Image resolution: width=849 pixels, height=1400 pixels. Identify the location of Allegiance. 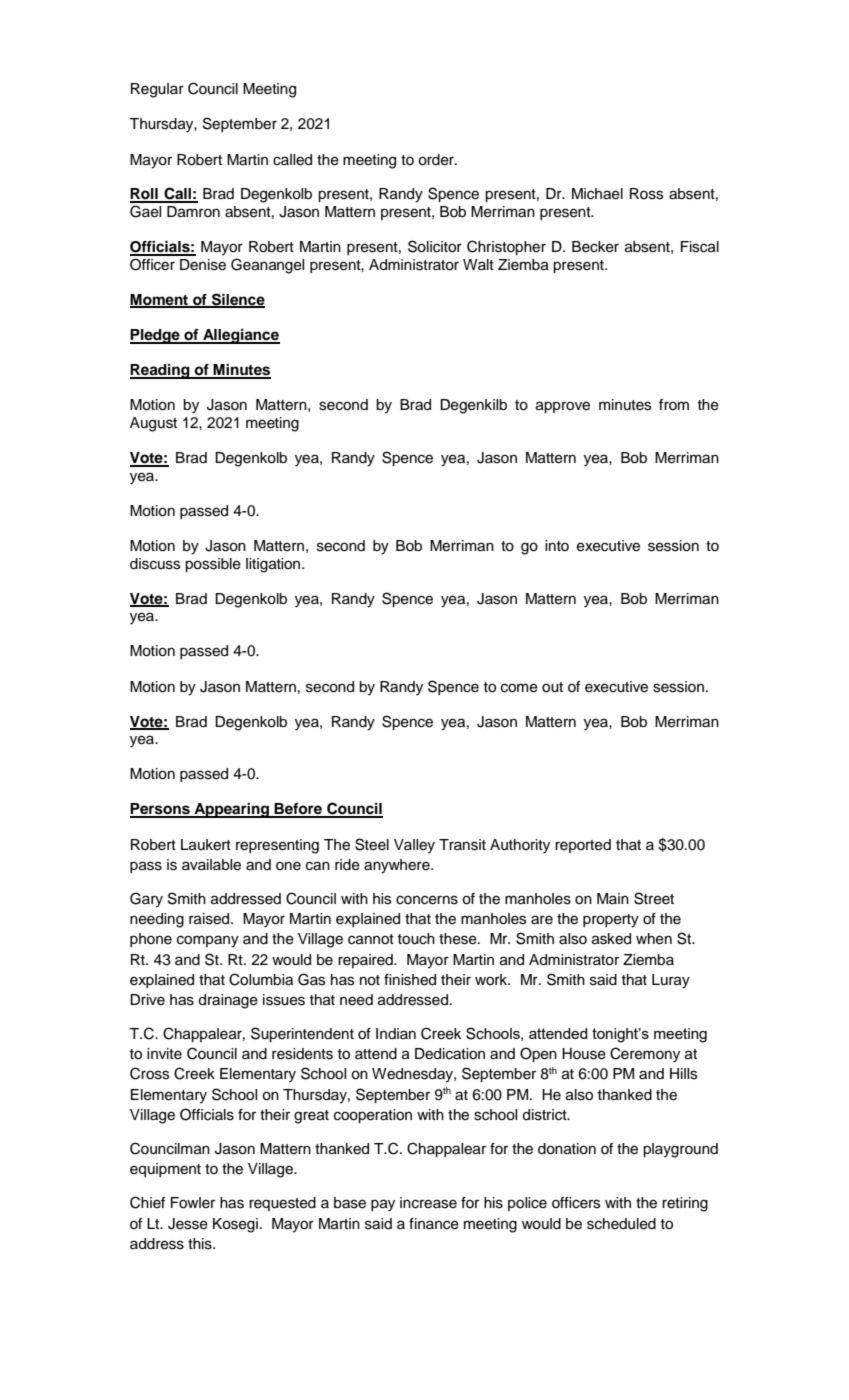
(240, 336).
